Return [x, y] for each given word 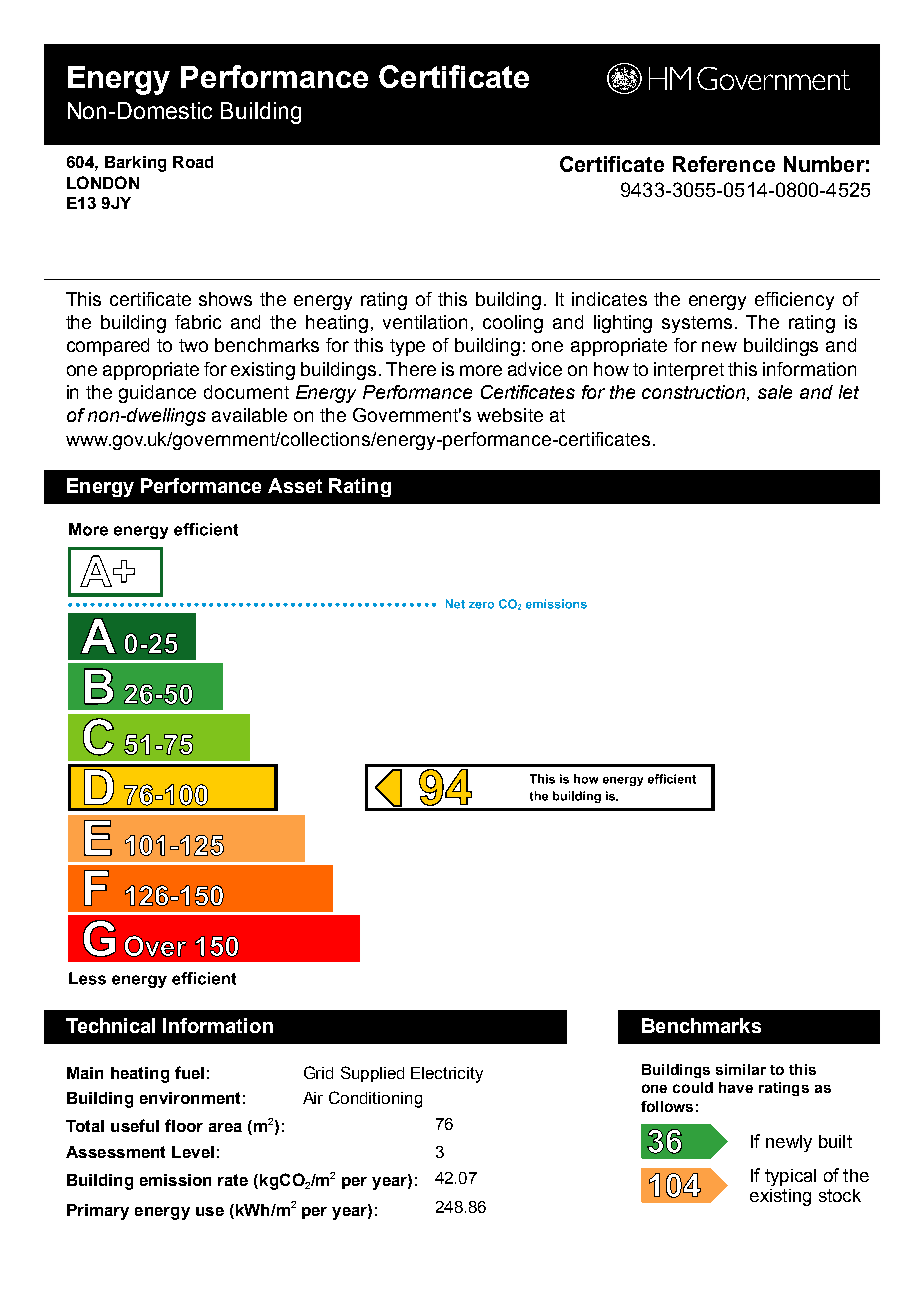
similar [741, 1069]
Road [193, 162]
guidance [157, 394]
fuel [189, 1072]
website [510, 415]
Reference [724, 164]
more [481, 370]
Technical [110, 1025]
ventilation [425, 322]
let [849, 392]
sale [775, 392]
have [736, 1087]
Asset [295, 485]
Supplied [372, 1074]
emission [175, 1180]
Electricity [447, 1075]
